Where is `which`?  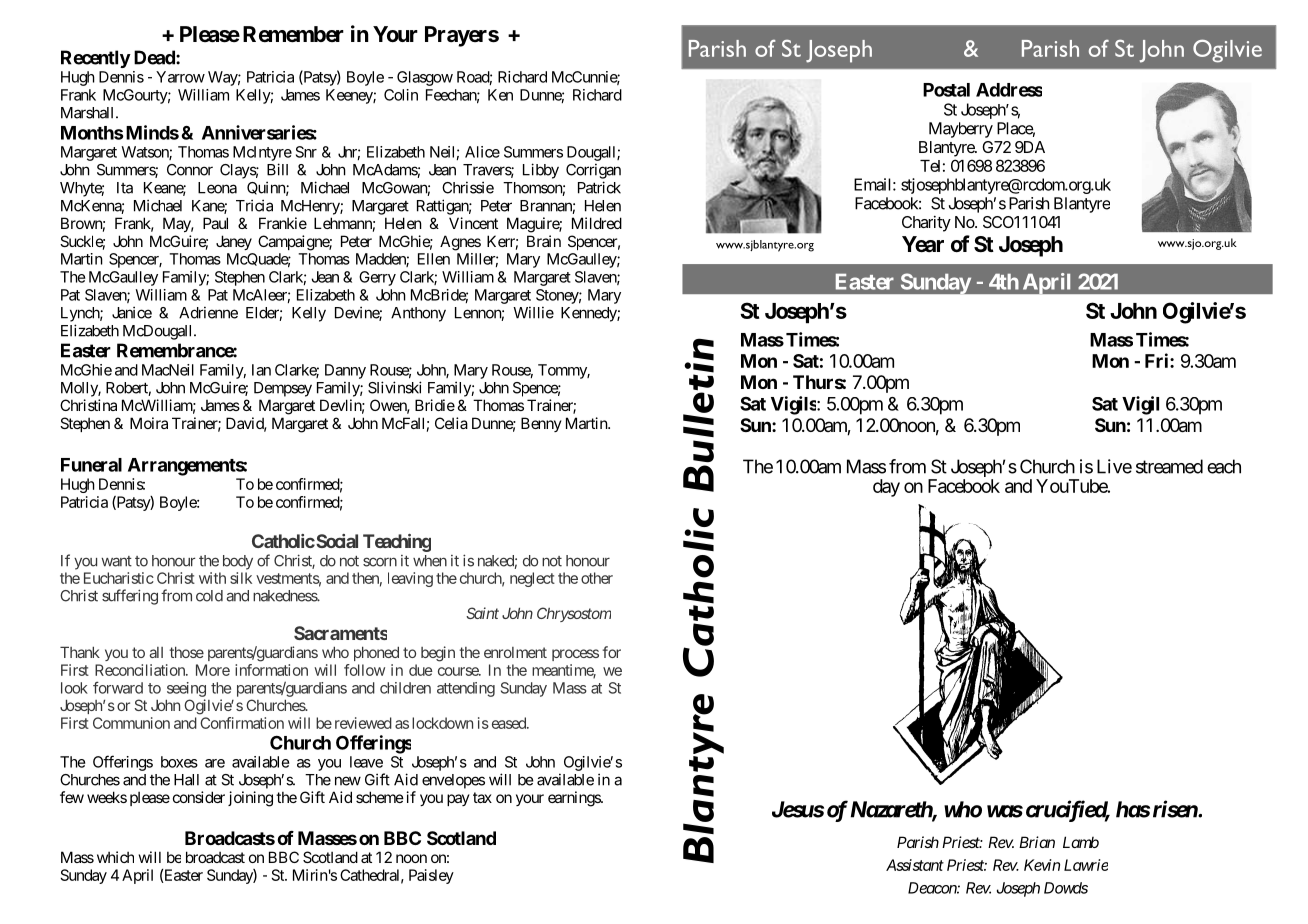
which is located at coordinates (115, 857).
